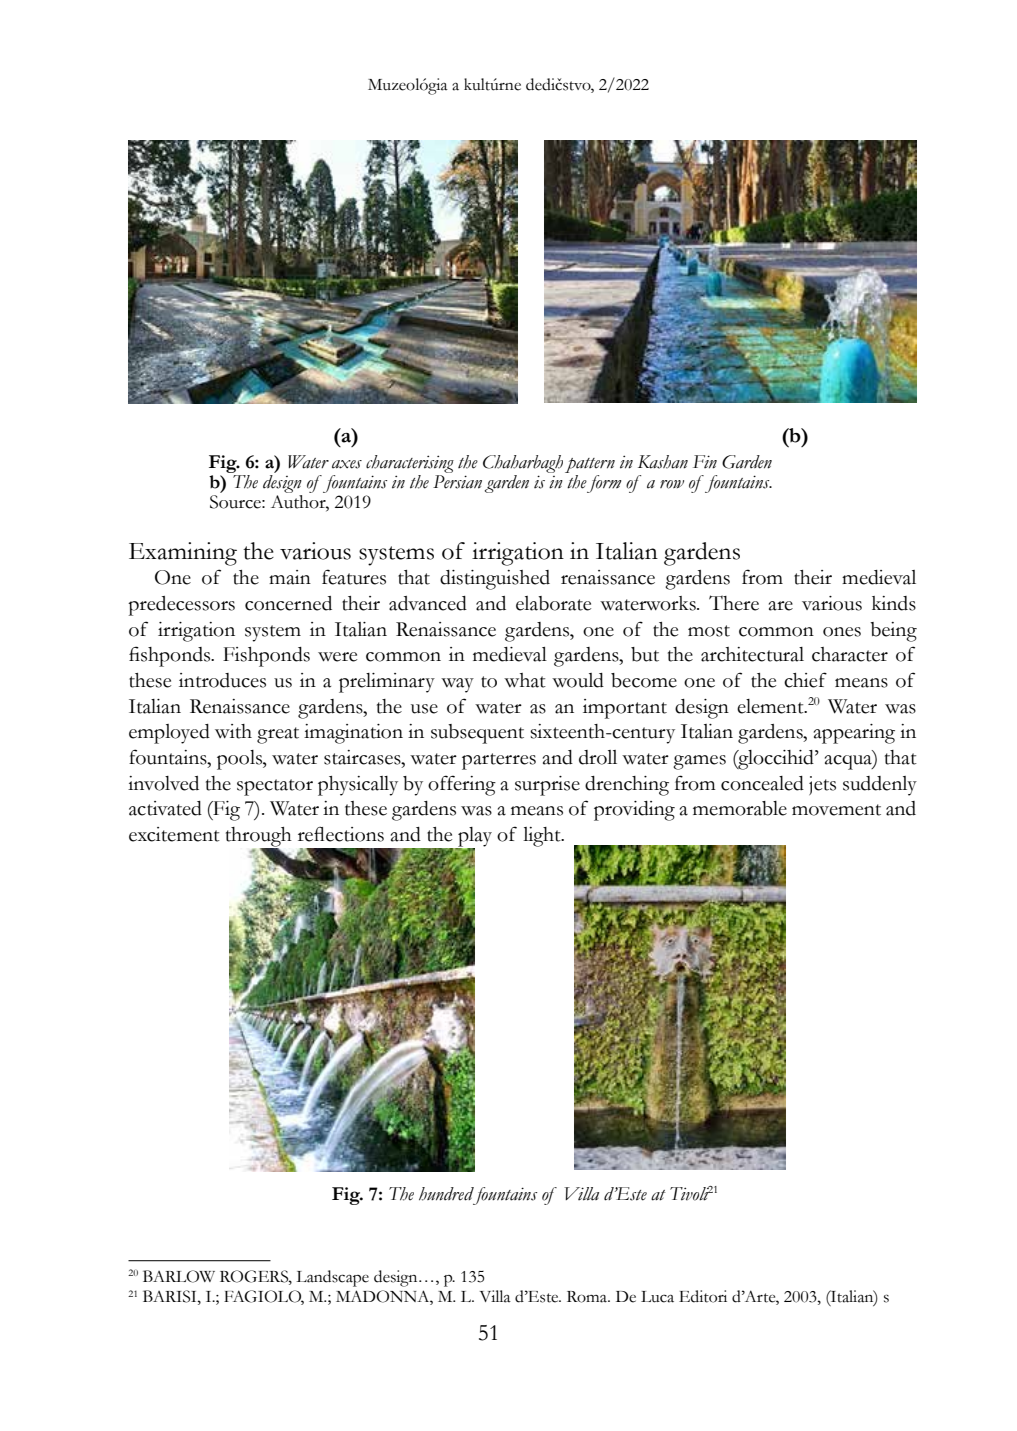 Image resolution: width=1017 pixels, height=1431 pixels. Describe the element at coordinates (525, 680) in the document. I see `what` at that location.
